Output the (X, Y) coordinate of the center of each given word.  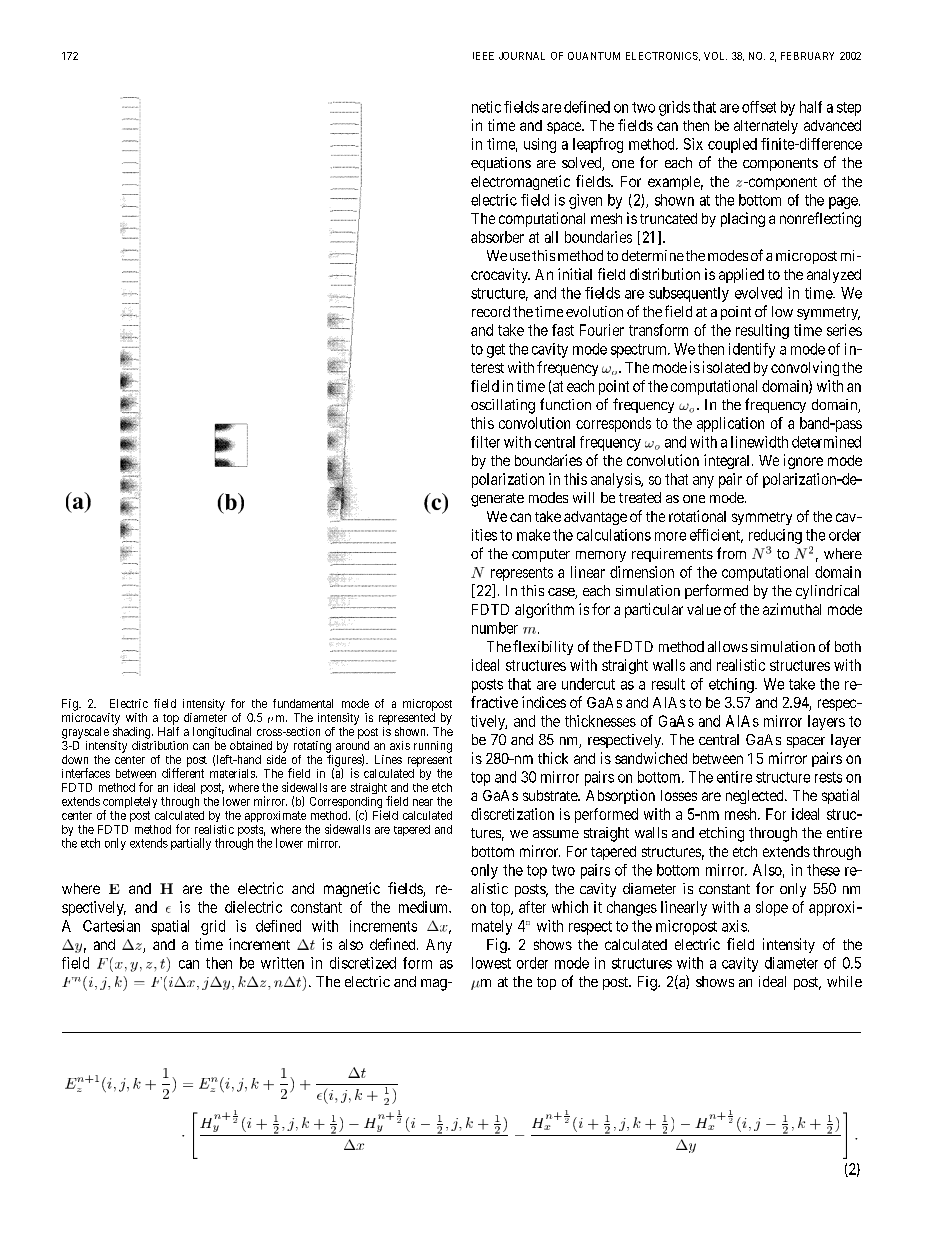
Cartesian (111, 926)
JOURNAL (522, 56)
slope (772, 908)
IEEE (483, 56)
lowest (491, 963)
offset (759, 107)
